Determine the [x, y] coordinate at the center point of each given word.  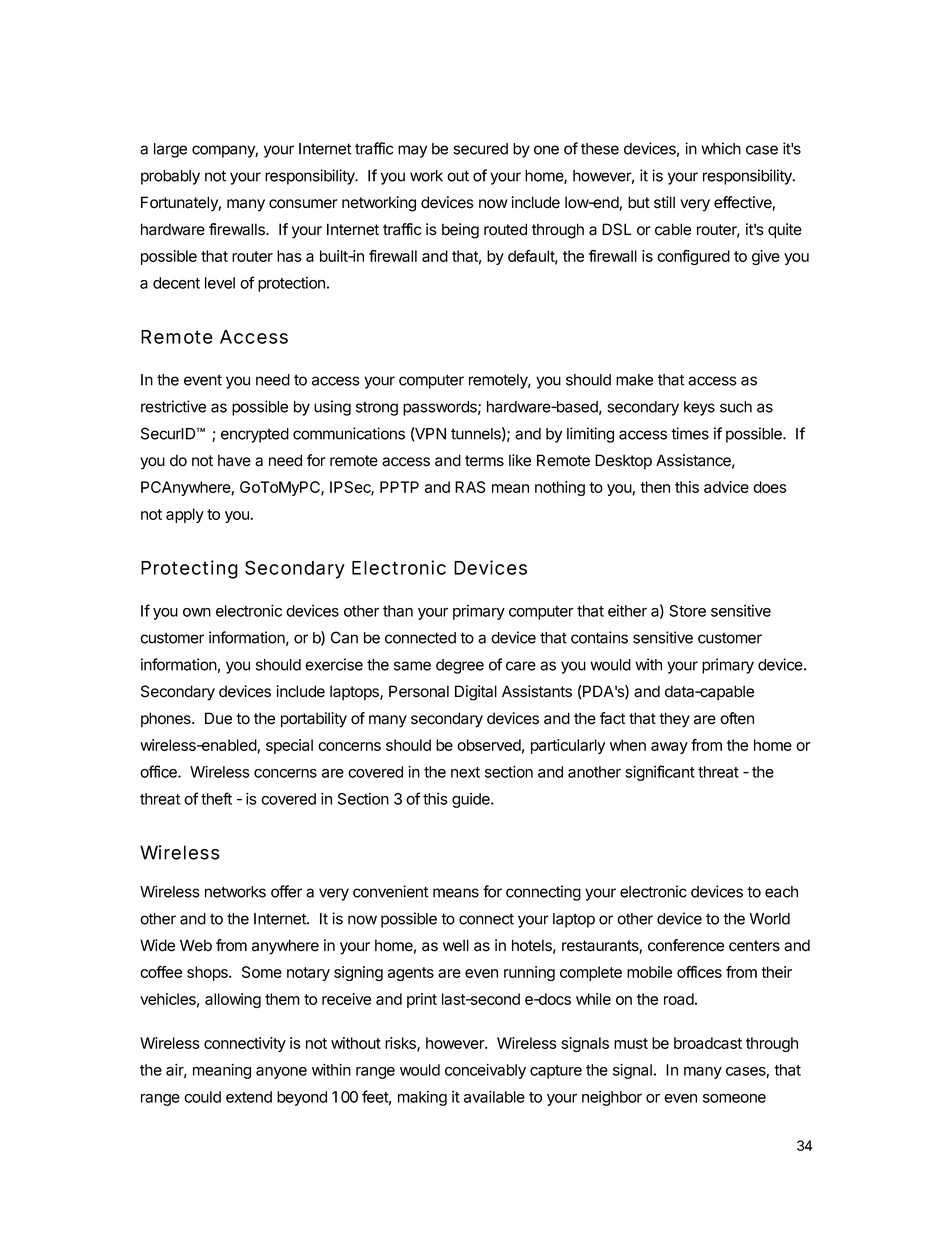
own [197, 612]
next [465, 772]
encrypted [255, 435]
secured [480, 149]
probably [170, 177]
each [781, 892]
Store [688, 611]
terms [484, 461]
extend [249, 1097]
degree [460, 666]
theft [216, 798]
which [721, 148]
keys [699, 408]
